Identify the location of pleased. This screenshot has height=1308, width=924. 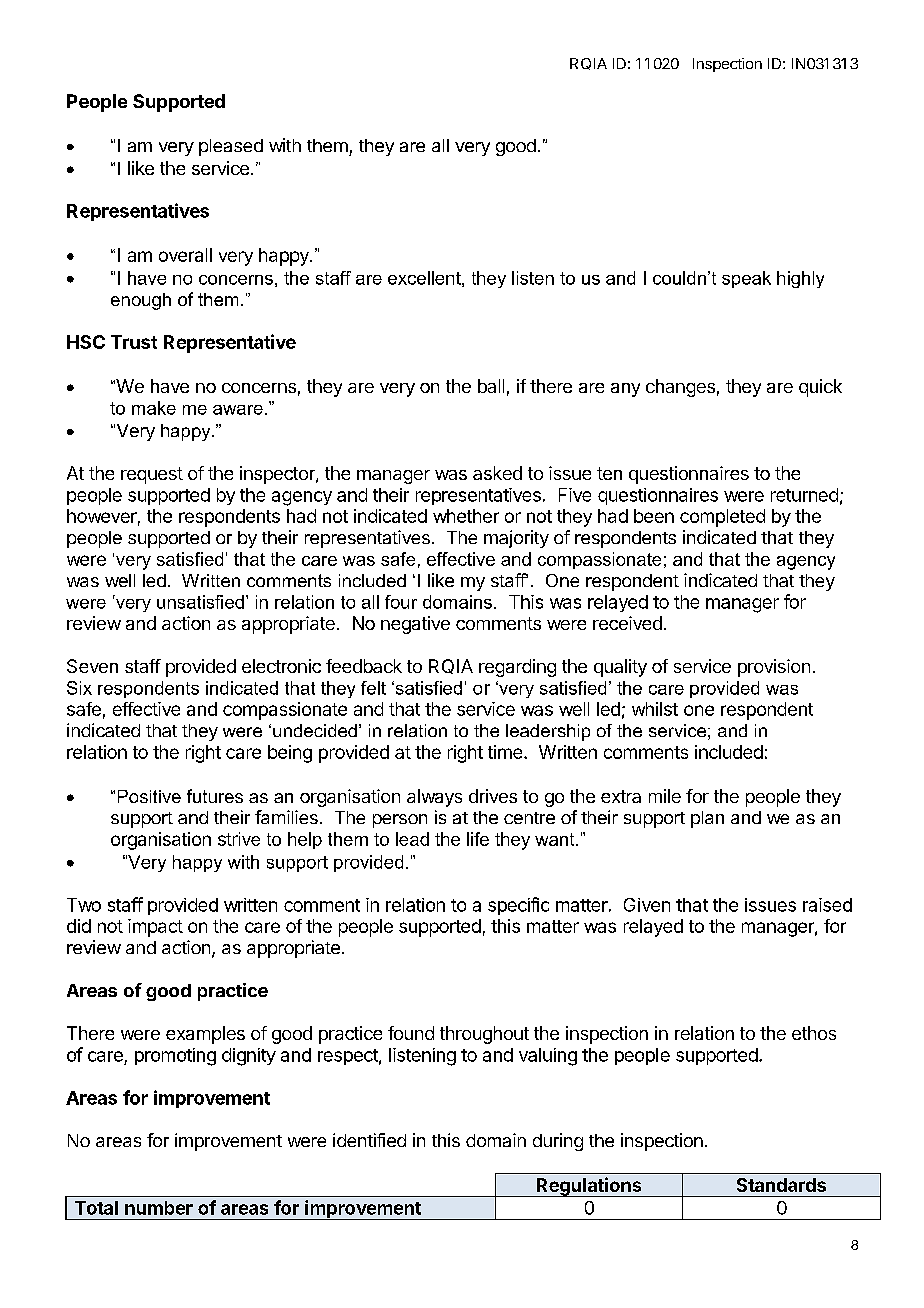
(231, 147).
